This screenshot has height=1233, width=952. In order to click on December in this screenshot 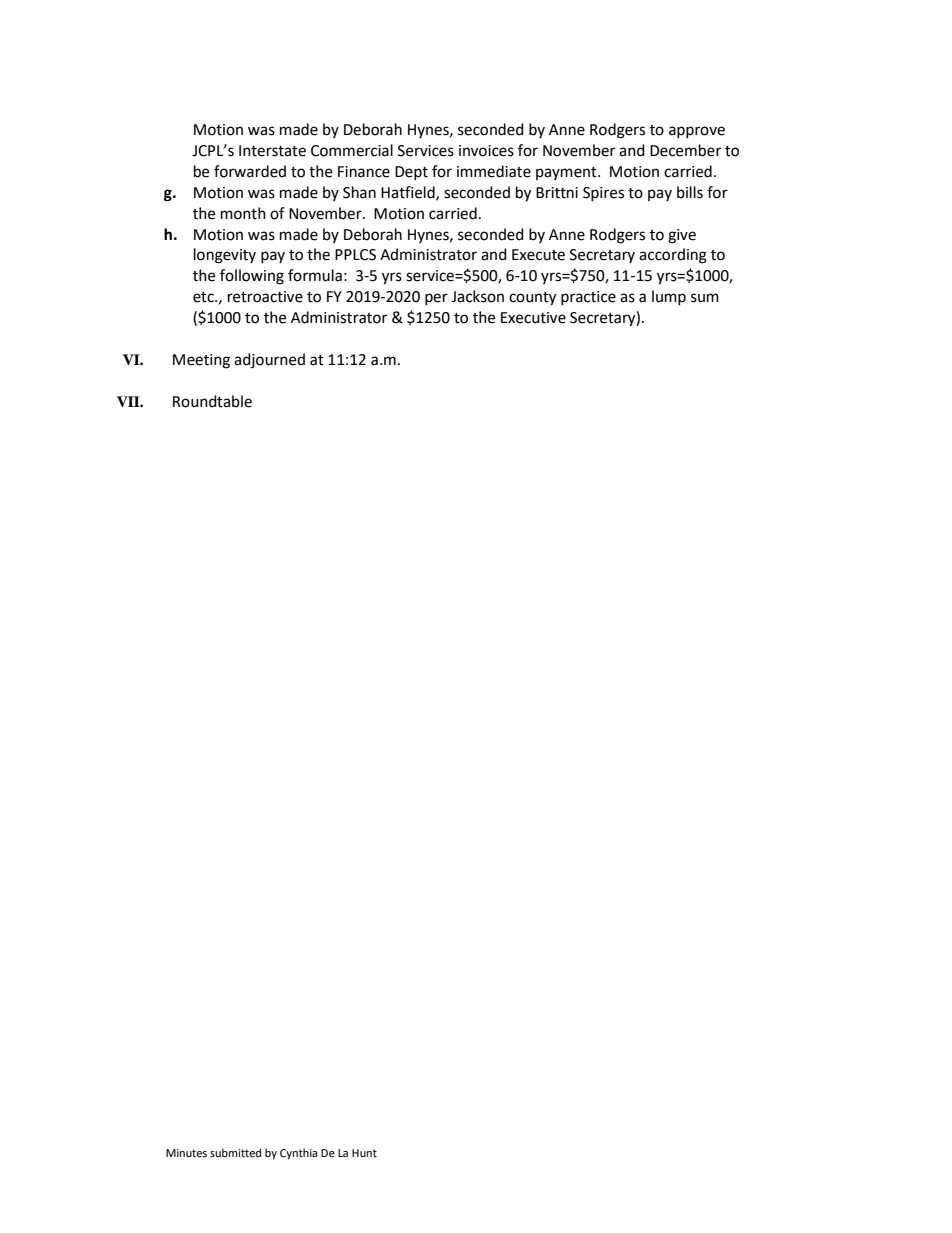, I will do `click(685, 150)`.
